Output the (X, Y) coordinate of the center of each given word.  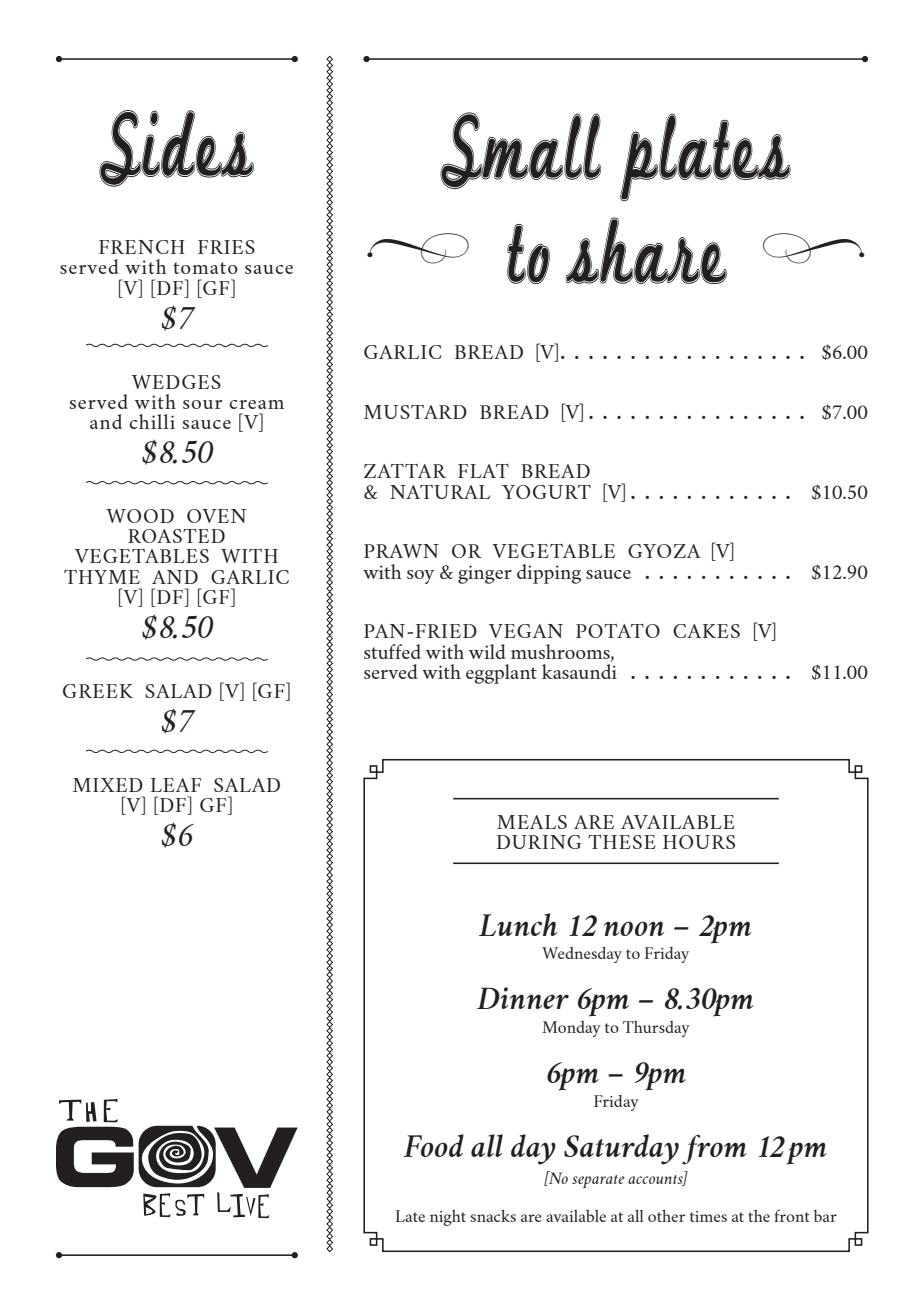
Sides (176, 148)
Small (520, 150)
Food (433, 1145)
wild (487, 651)
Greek (98, 691)
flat (483, 471)
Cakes (706, 631)
